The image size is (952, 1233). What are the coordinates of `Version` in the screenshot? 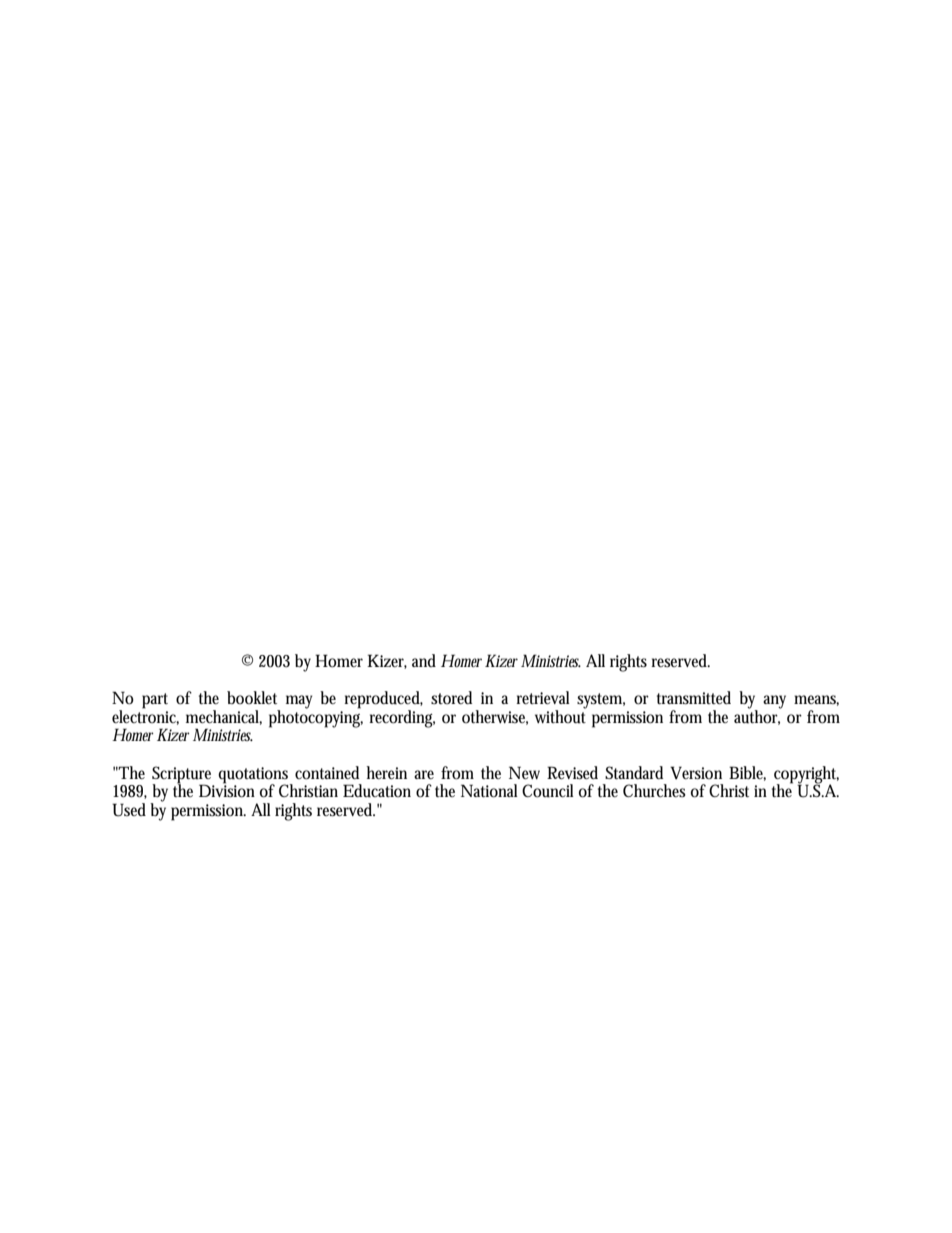 It's located at (696, 773).
